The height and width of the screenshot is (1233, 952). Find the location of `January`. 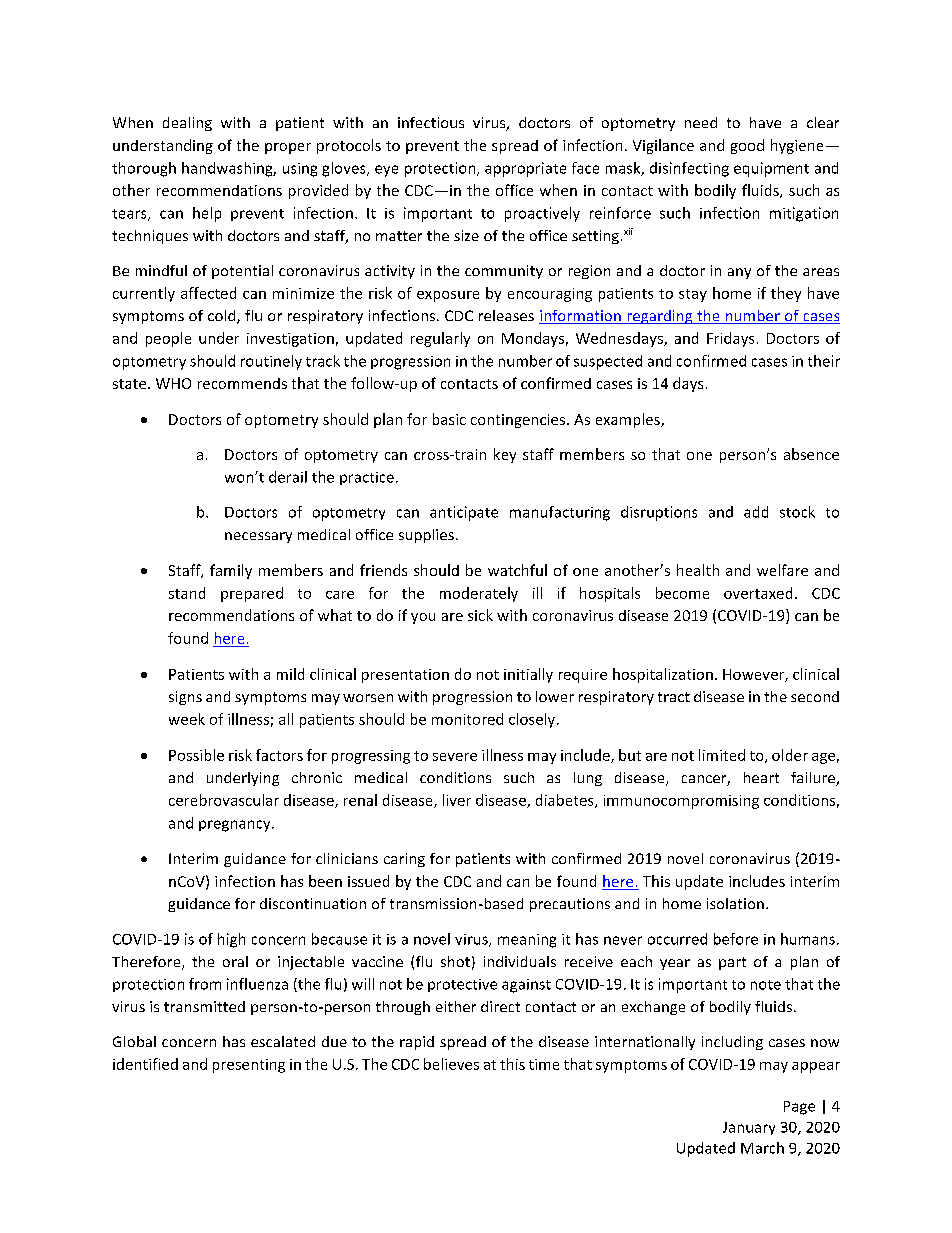

January is located at coordinates (749, 1128).
